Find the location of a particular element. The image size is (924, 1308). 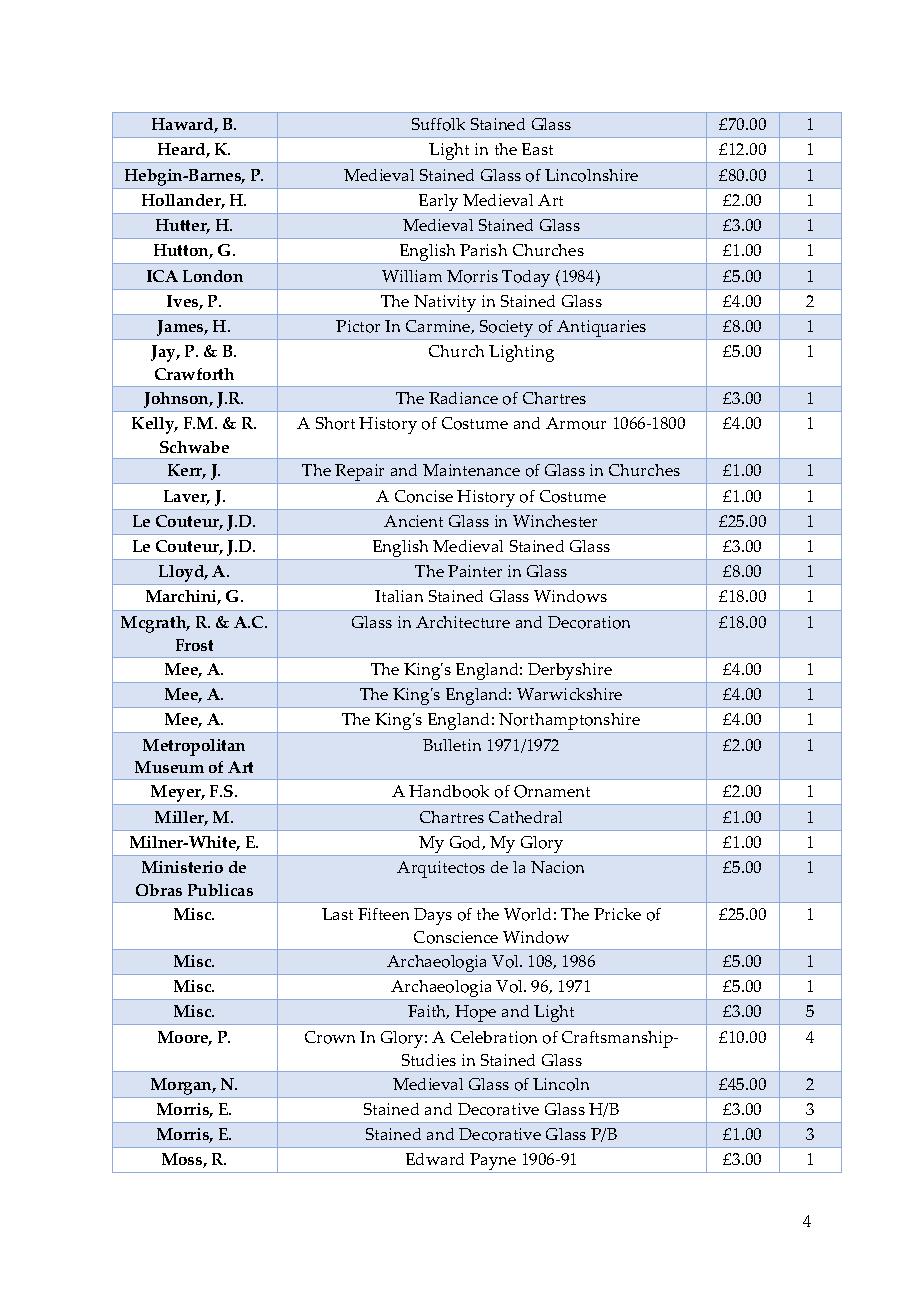

London is located at coordinates (213, 276).
